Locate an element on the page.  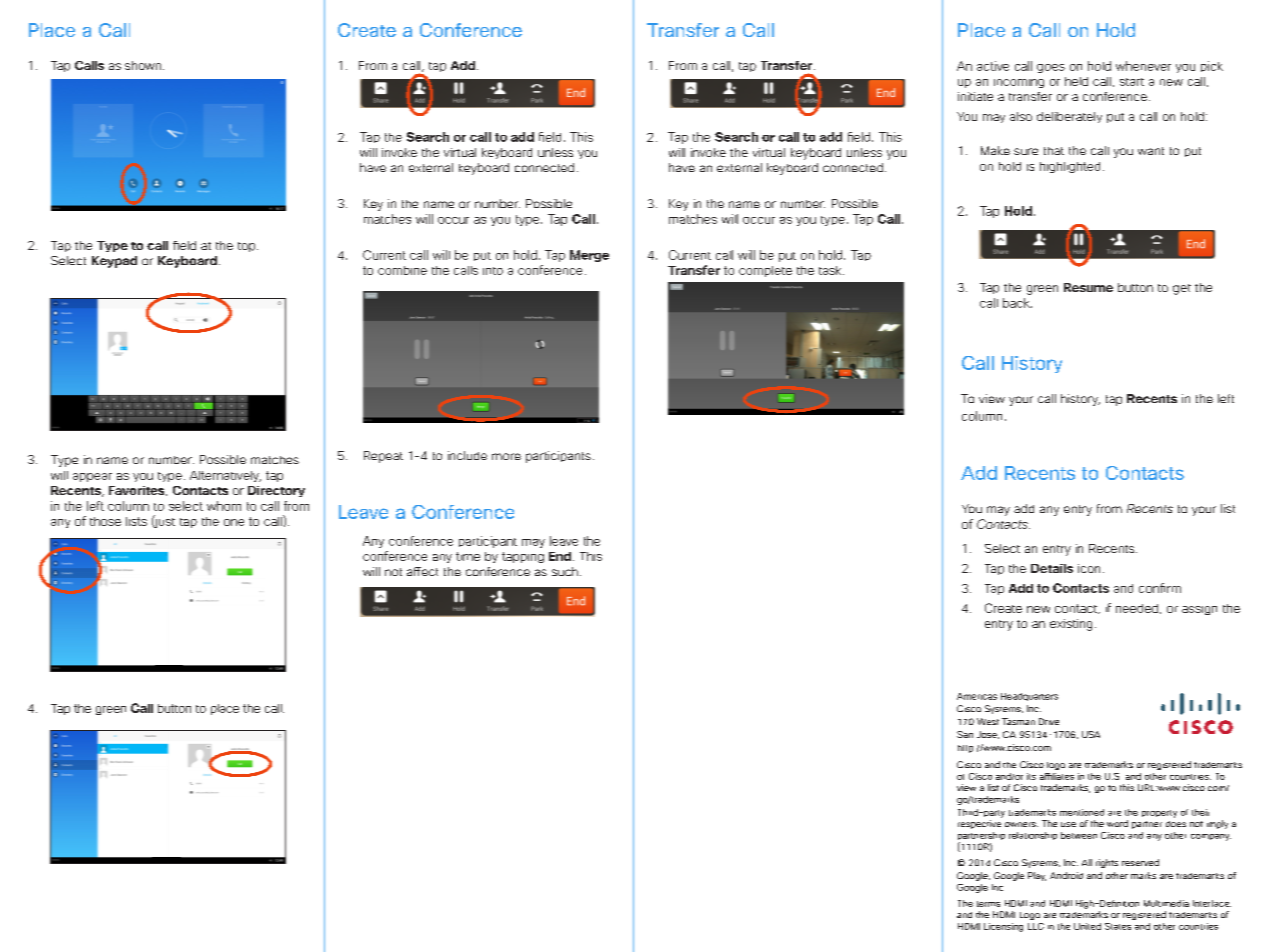
more is located at coordinates (506, 456).
